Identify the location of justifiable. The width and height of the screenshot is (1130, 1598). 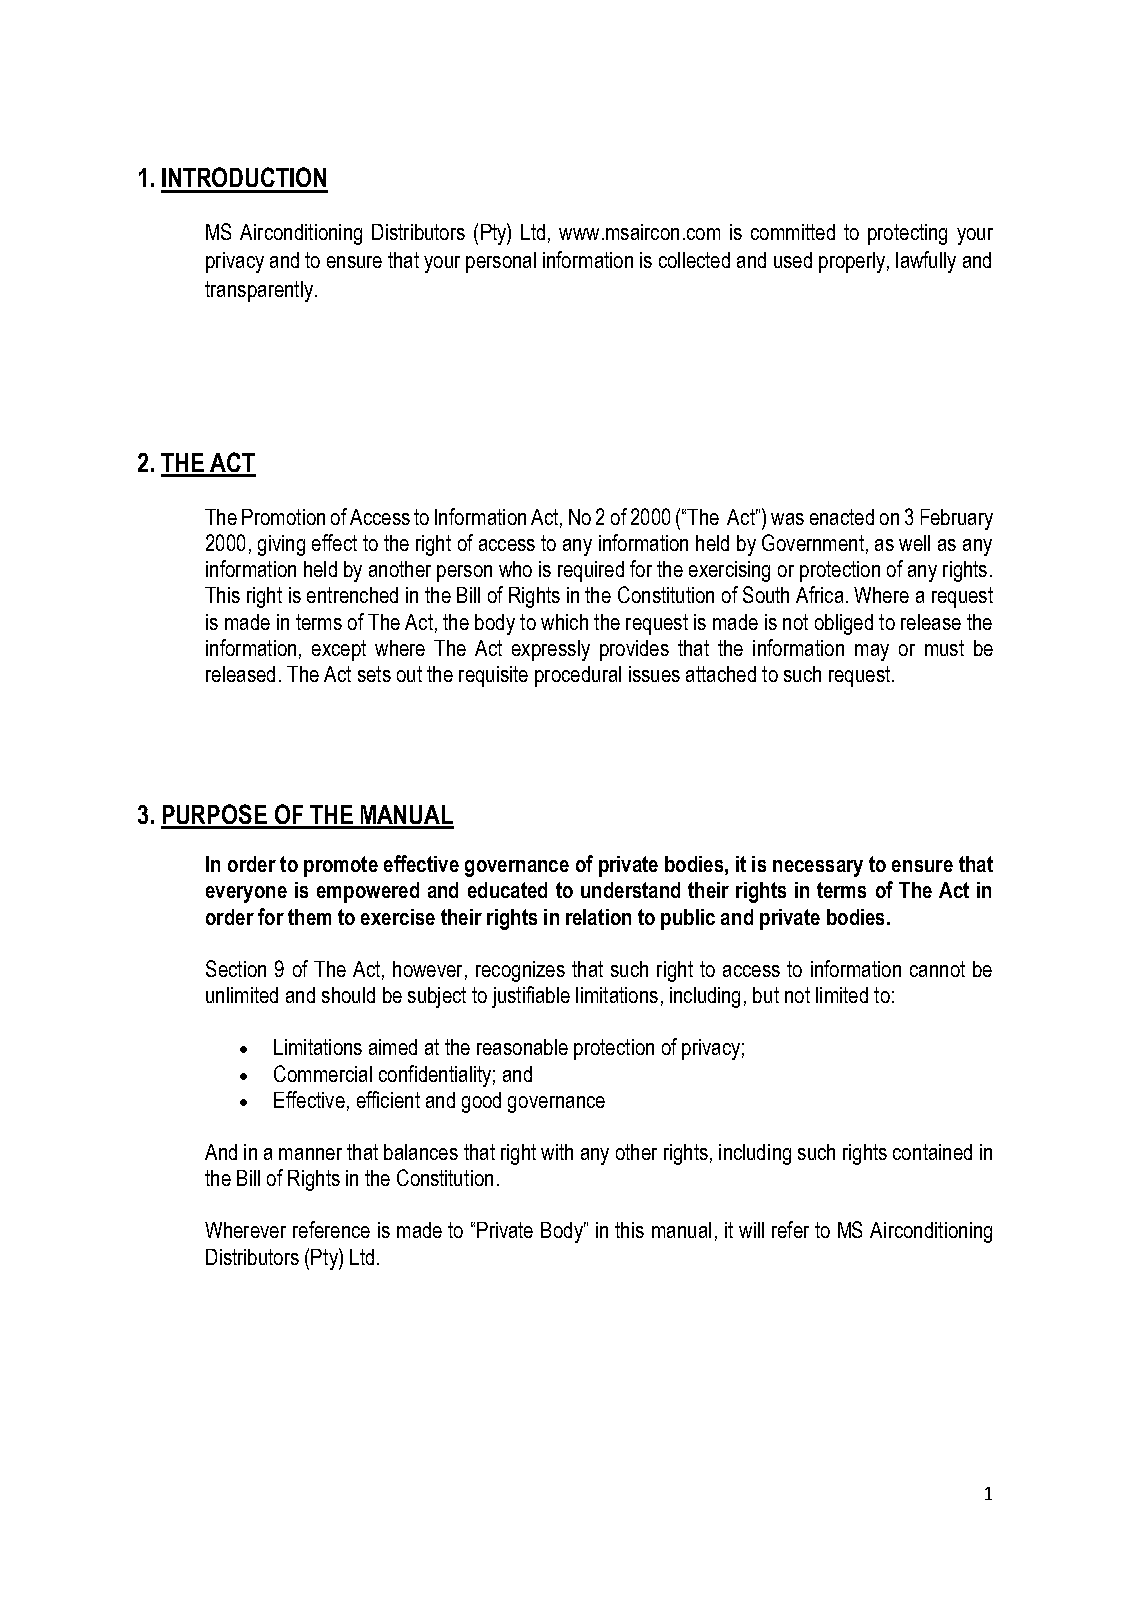
(531, 997).
